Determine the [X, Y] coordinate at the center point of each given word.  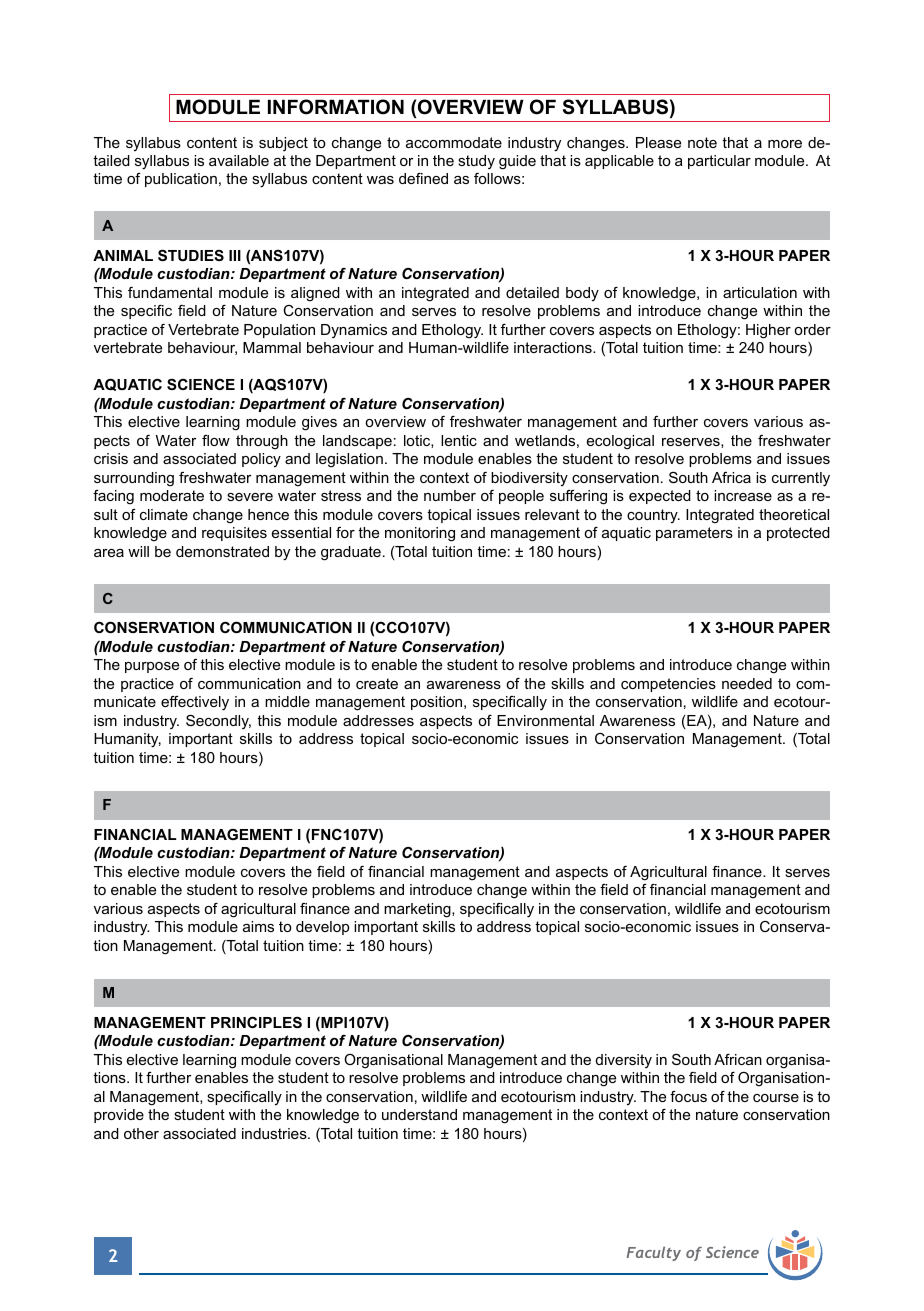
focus [688, 1096]
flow [216, 440]
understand [419, 1114]
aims [258, 926]
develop [322, 928]
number [450, 495]
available [239, 160]
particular [719, 162]
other [141, 1133]
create [377, 683]
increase [743, 495]
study [476, 162]
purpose [152, 667]
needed [747, 683]
